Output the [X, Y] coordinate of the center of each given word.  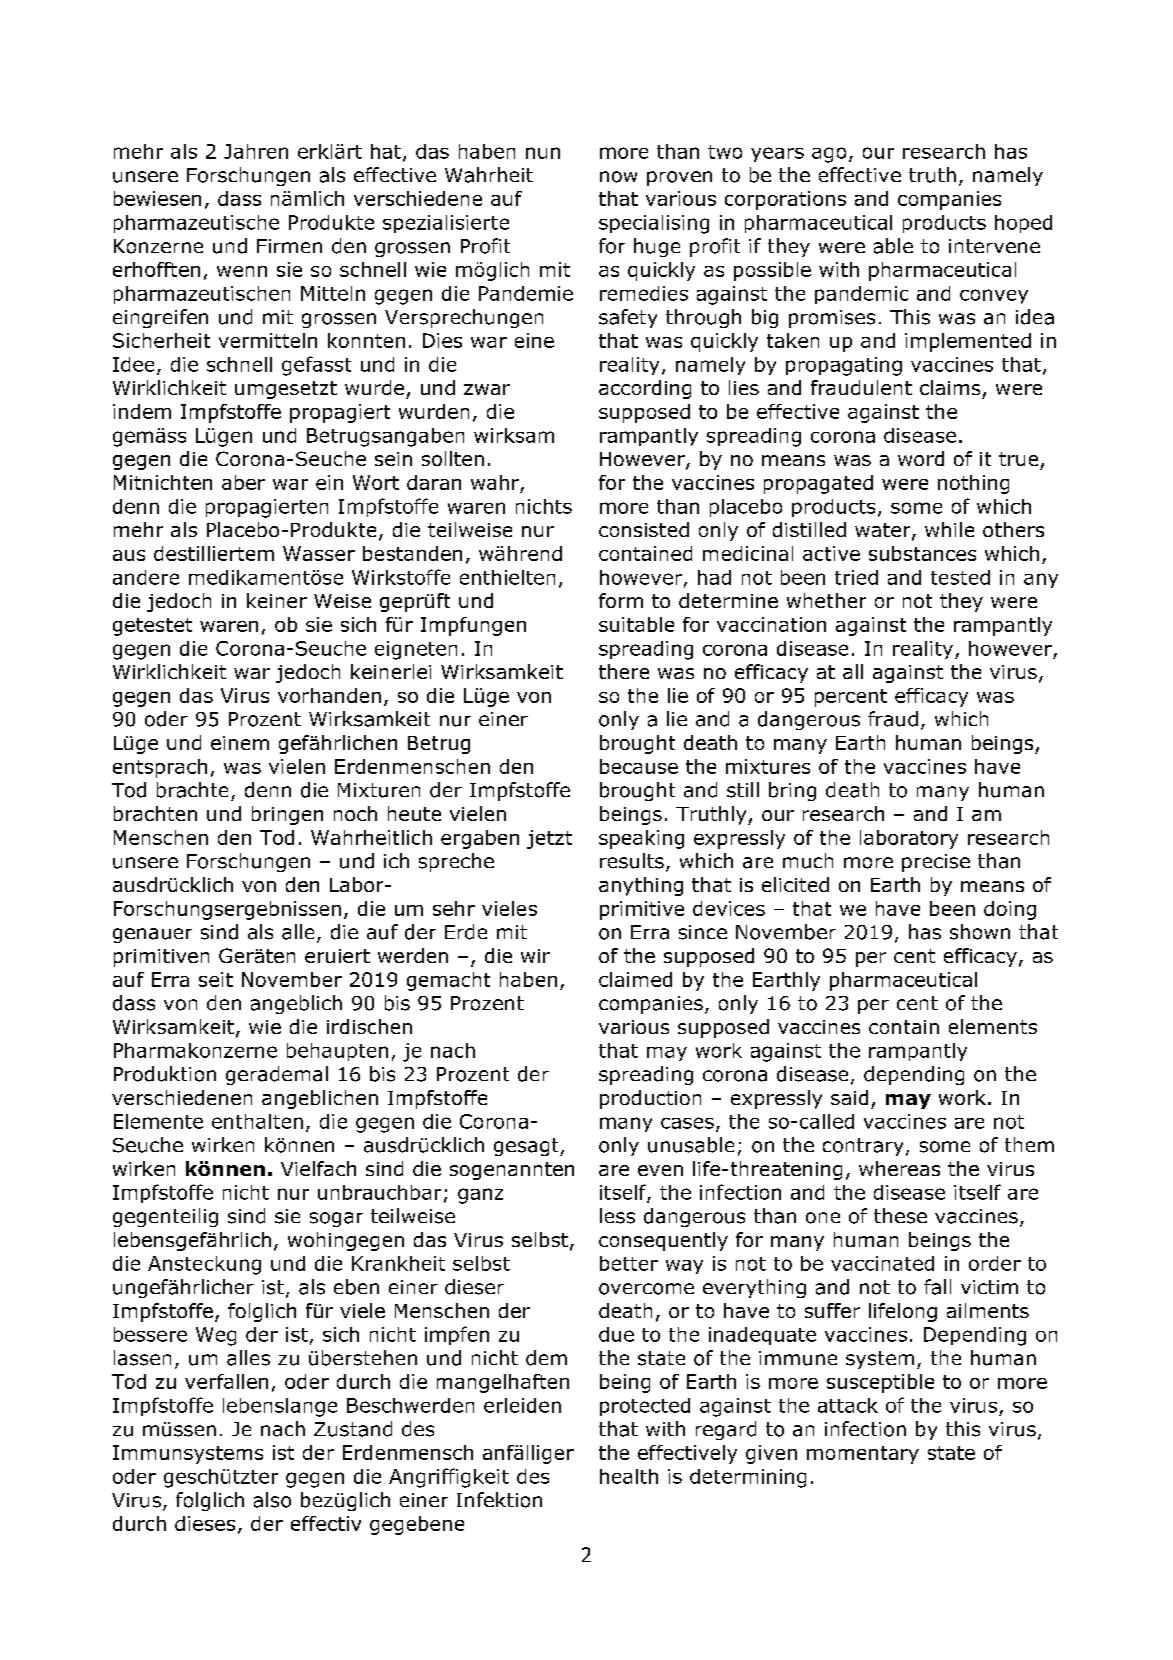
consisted [644, 529]
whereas [899, 1168]
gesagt [527, 1147]
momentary [863, 1455]
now [618, 177]
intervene [994, 246]
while [949, 529]
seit [216, 979]
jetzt [549, 839]
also [272, 1500]
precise [936, 863]
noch [355, 813]
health [629, 1476]
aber [243, 482]
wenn [242, 271]
